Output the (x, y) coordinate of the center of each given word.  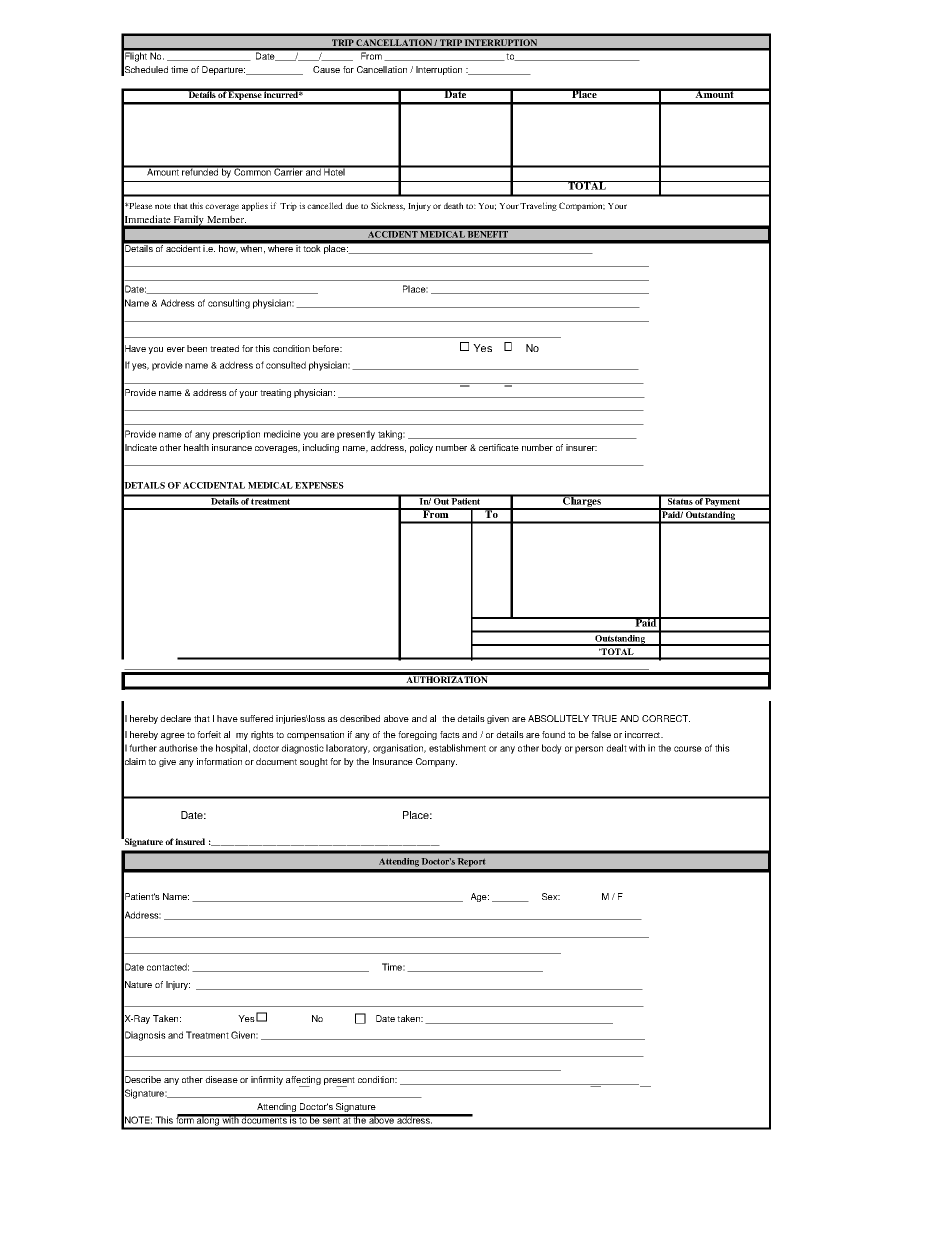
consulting (229, 304)
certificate (499, 447)
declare (175, 718)
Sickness (388, 206)
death (453, 205)
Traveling (538, 206)
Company (436, 762)
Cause (326, 69)
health (196, 447)
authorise (178, 748)
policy (421, 448)
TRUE (604, 718)
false (601, 734)
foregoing (417, 735)
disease (221, 1079)
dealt (616, 748)
